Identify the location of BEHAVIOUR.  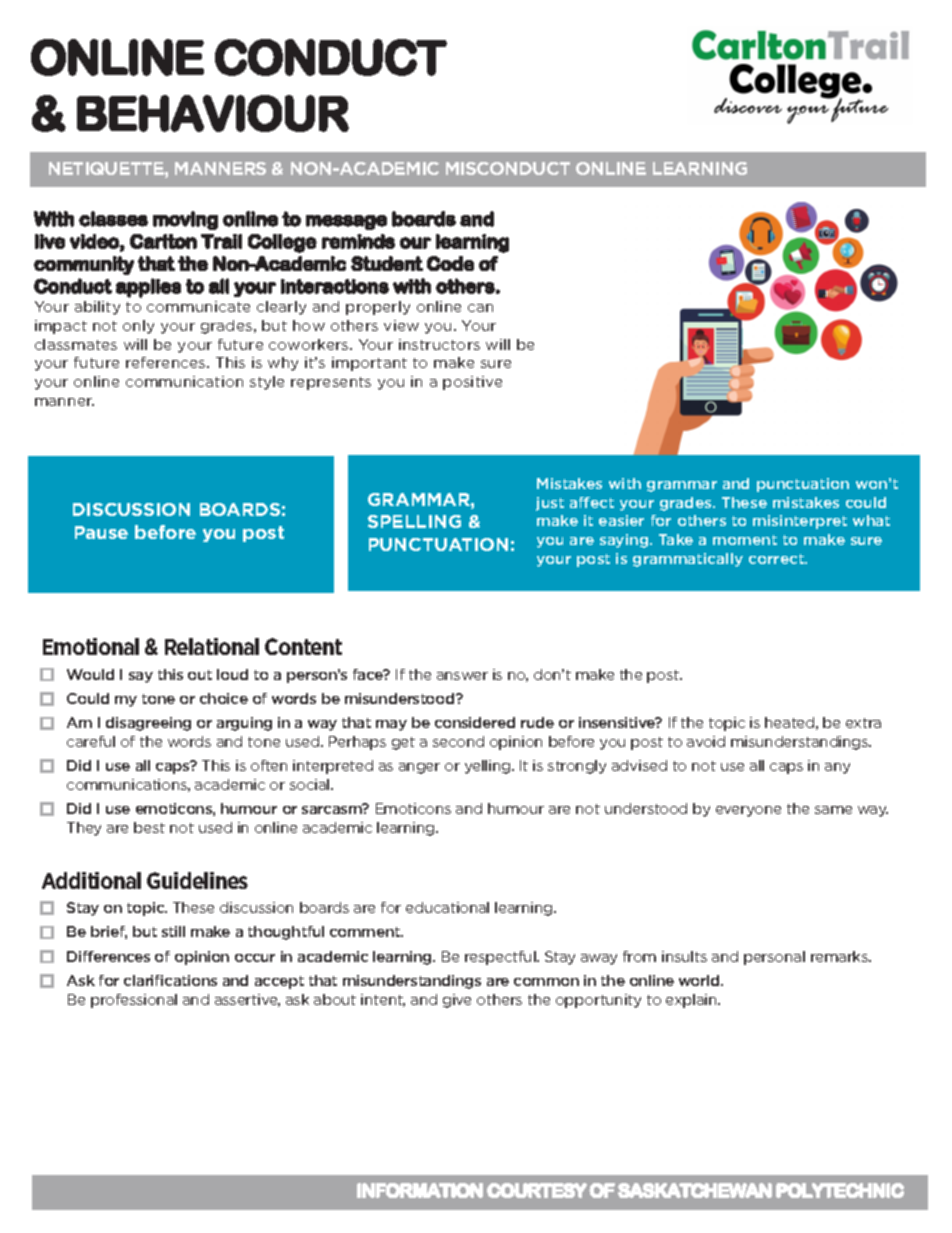
(213, 113).
